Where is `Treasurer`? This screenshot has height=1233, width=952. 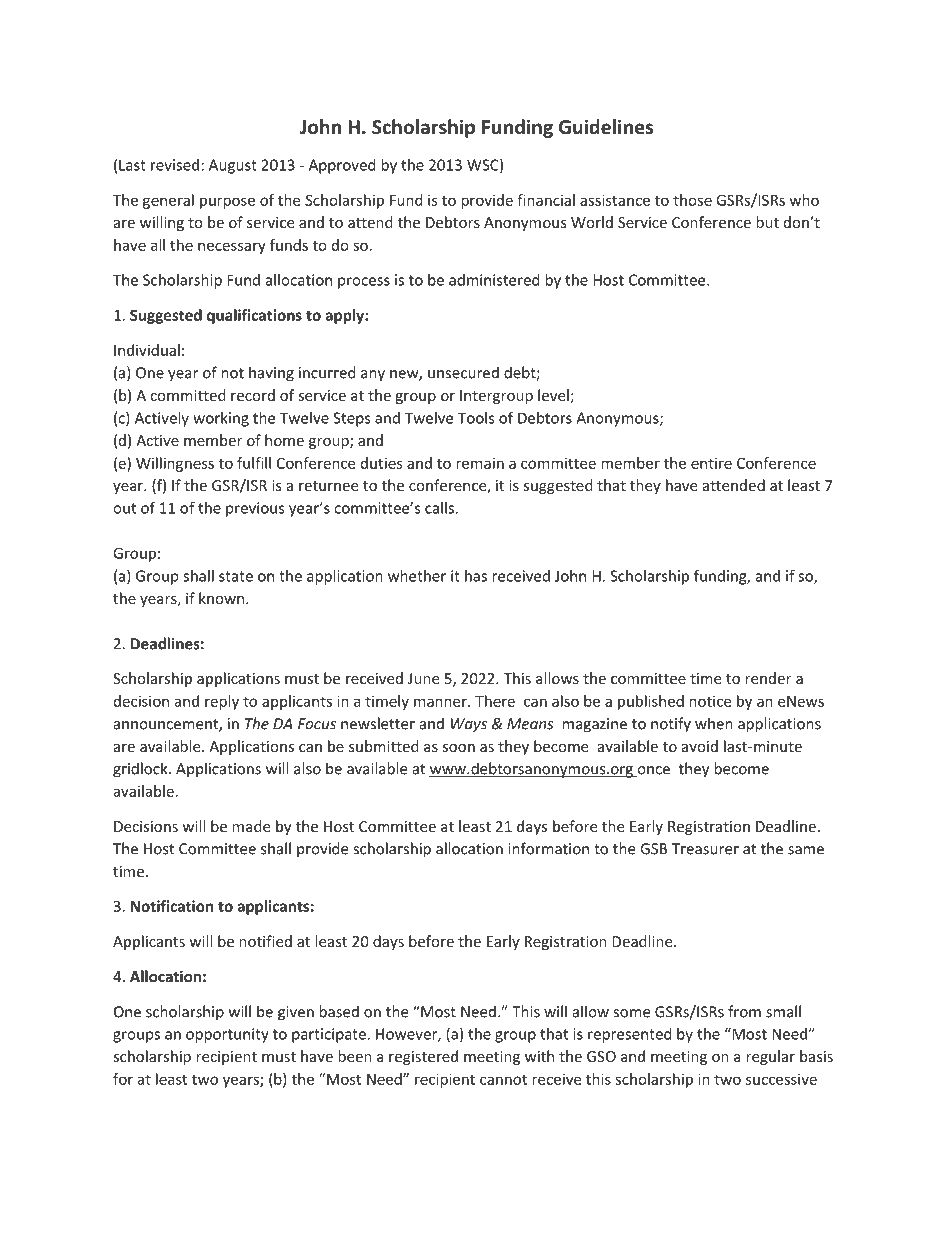 Treasurer is located at coordinates (705, 849).
